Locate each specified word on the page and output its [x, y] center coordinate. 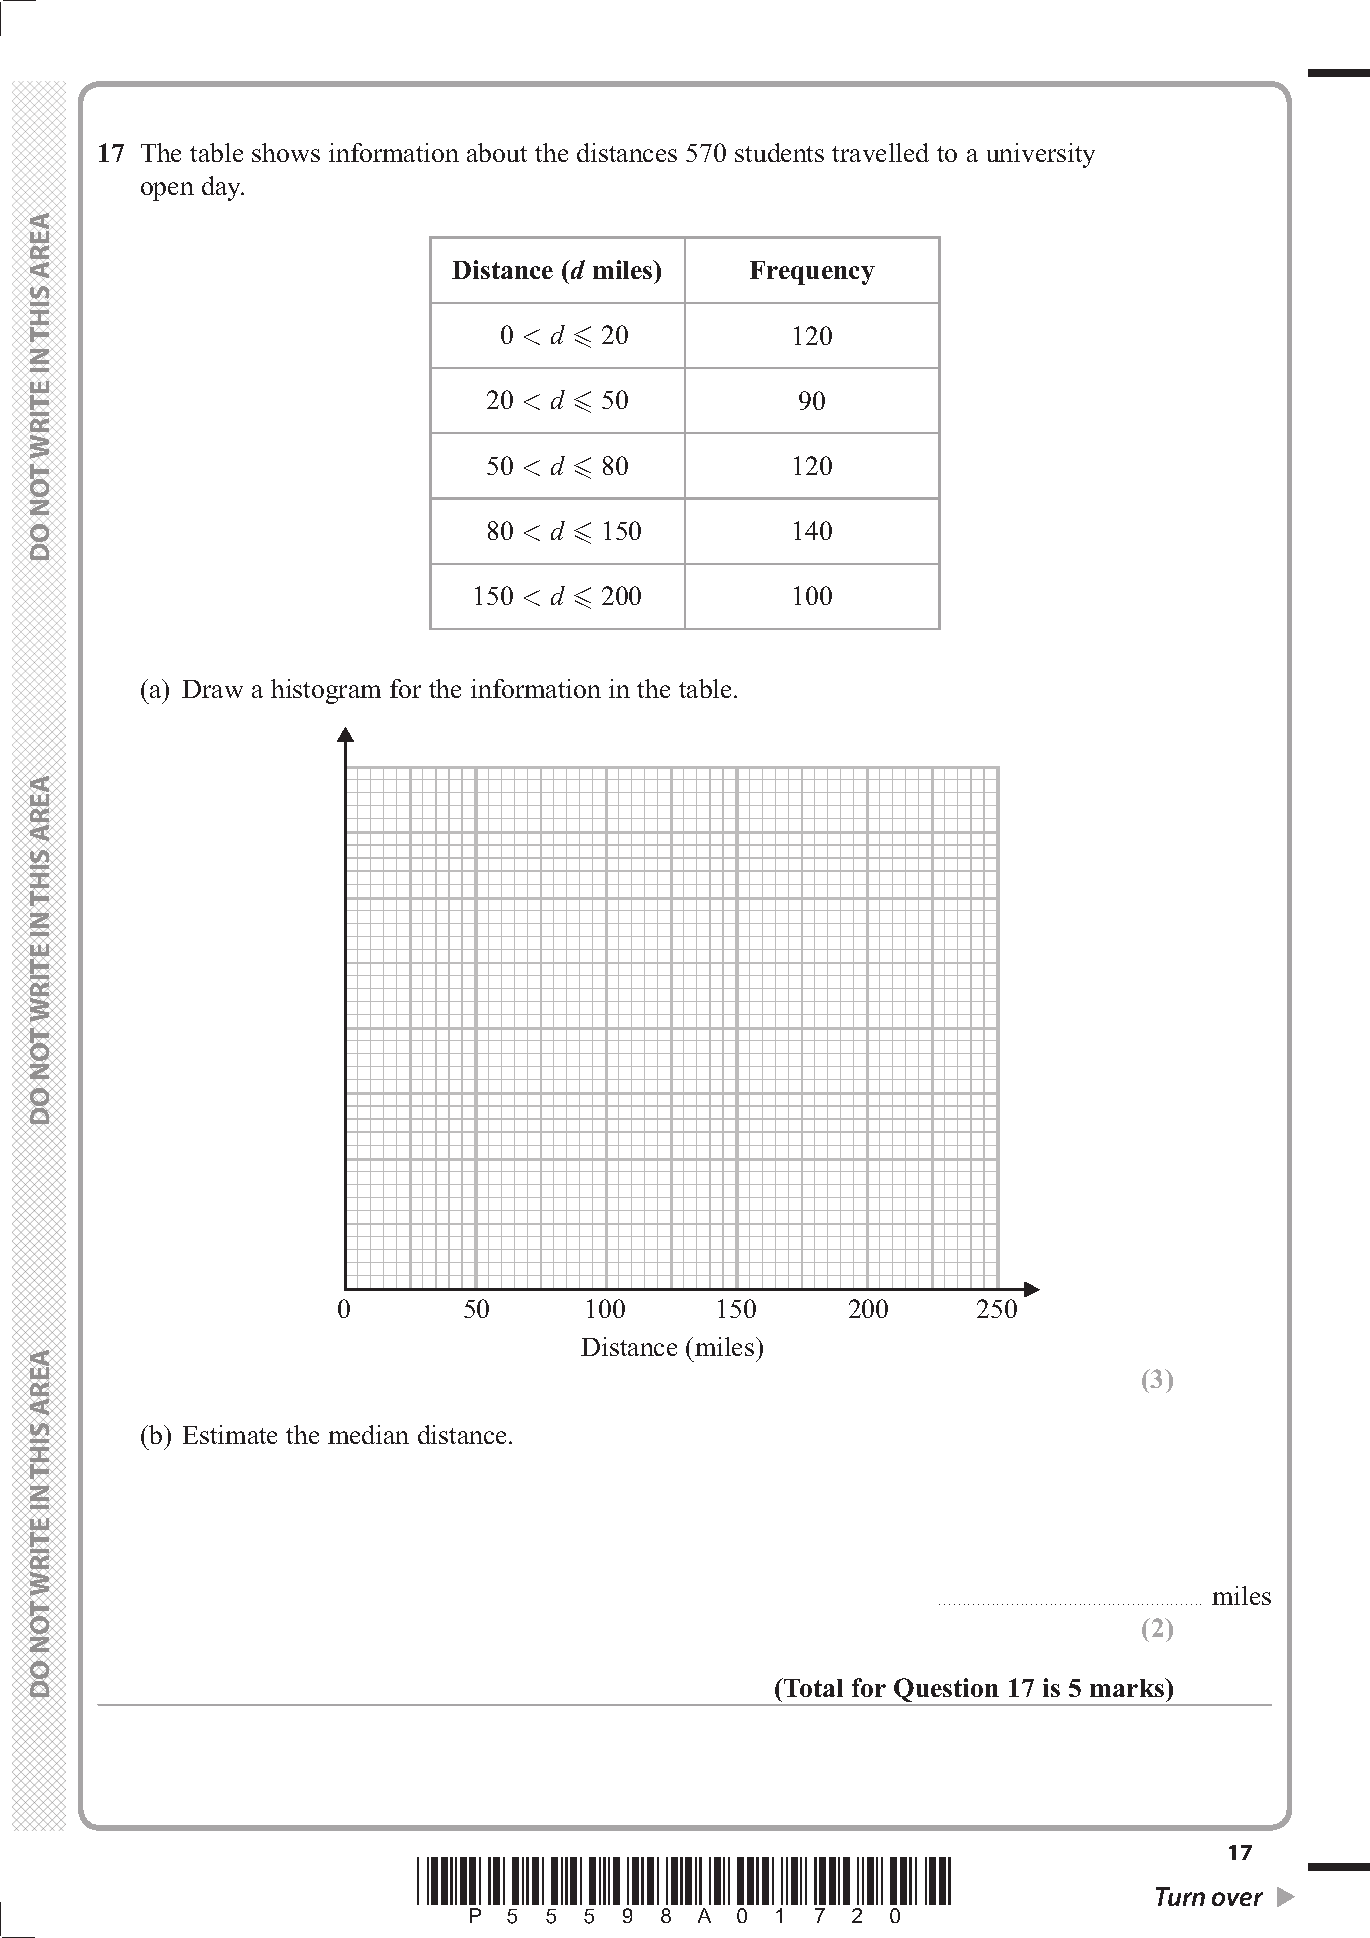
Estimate [230, 1434]
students [779, 152]
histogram [326, 691]
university [1041, 155]
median [368, 1434]
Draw [212, 689]
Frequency [812, 273]
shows [286, 152]
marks [1128, 1687]
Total [812, 1687]
